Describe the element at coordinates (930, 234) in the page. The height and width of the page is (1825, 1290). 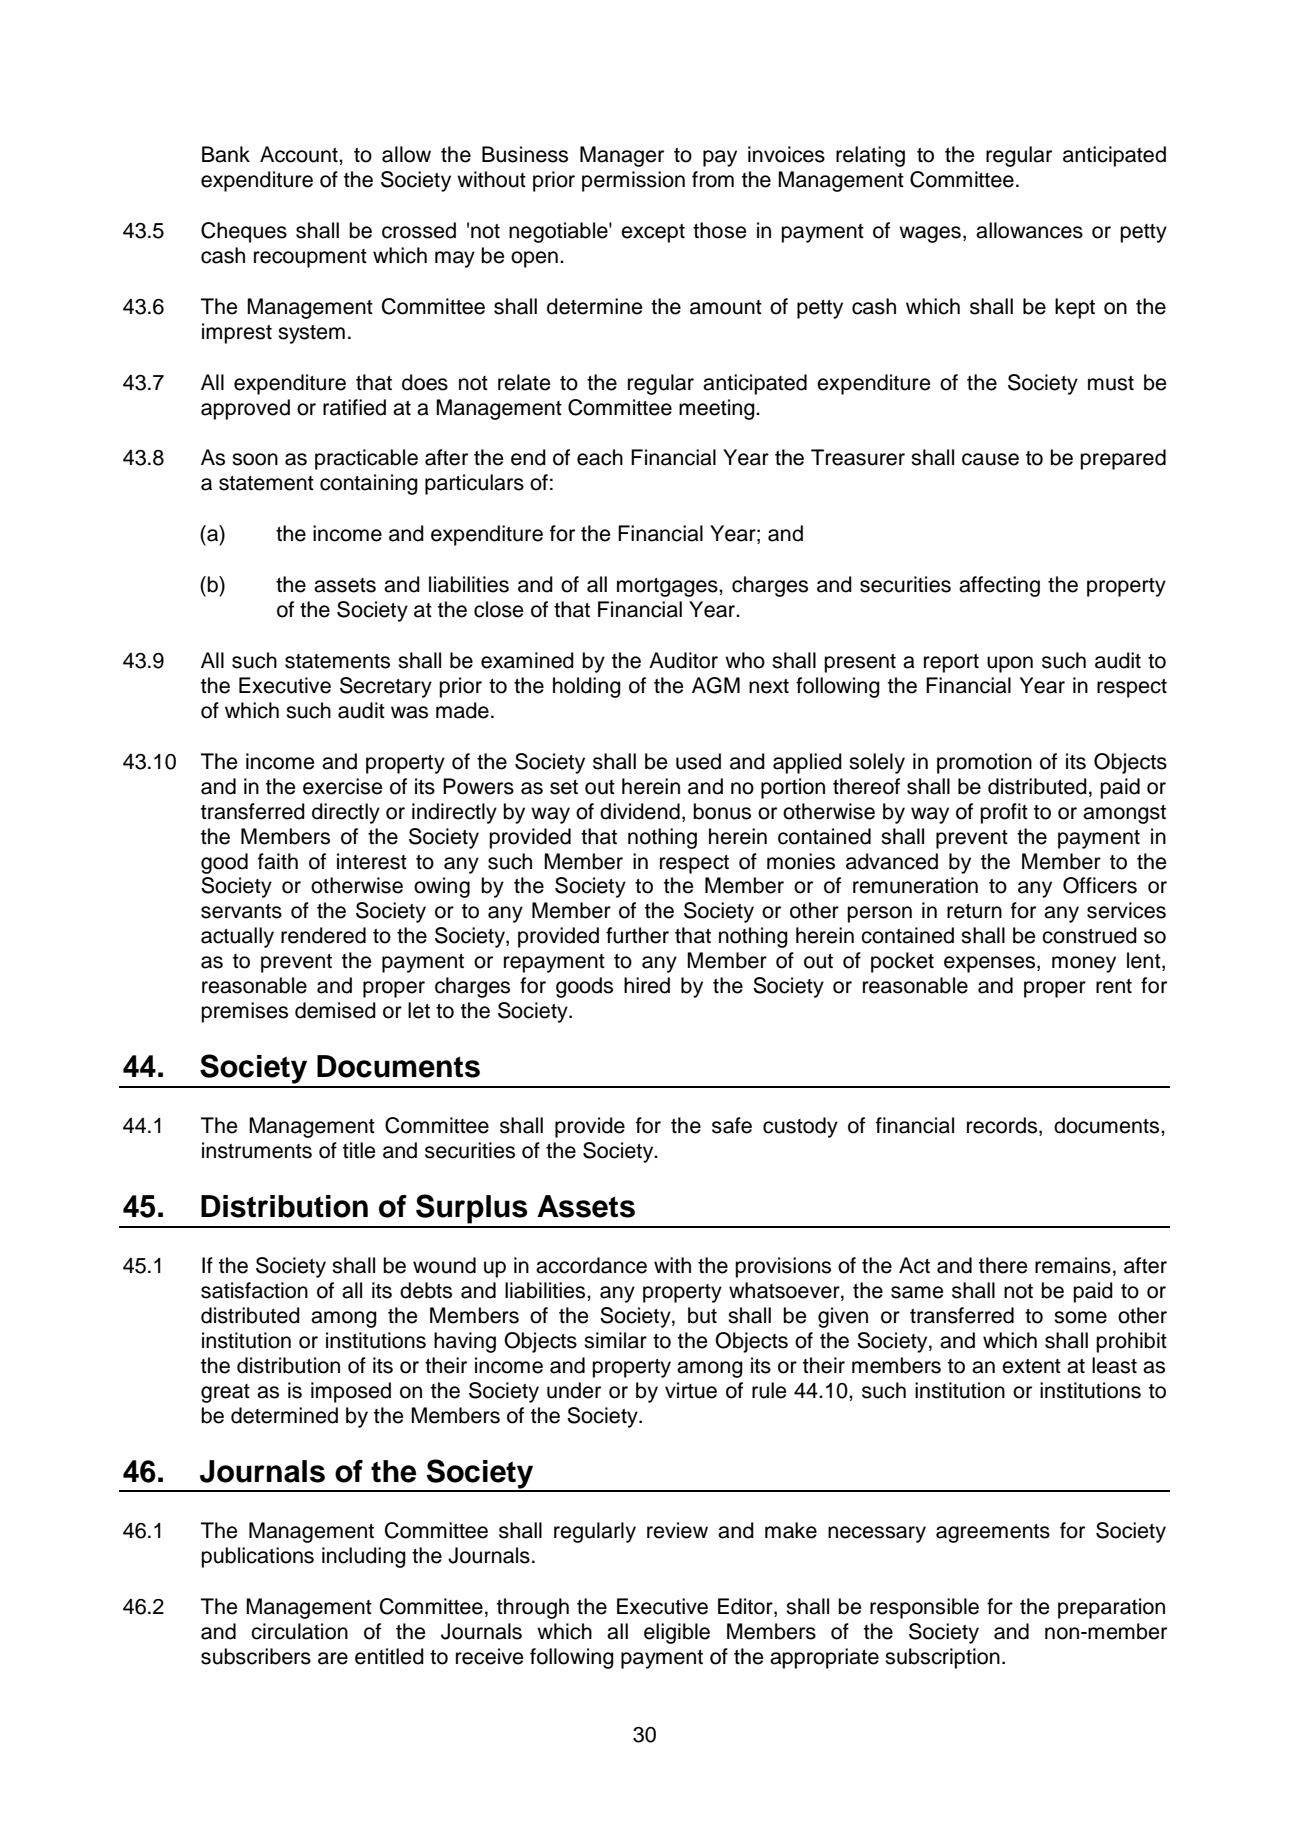
I see `wages` at that location.
